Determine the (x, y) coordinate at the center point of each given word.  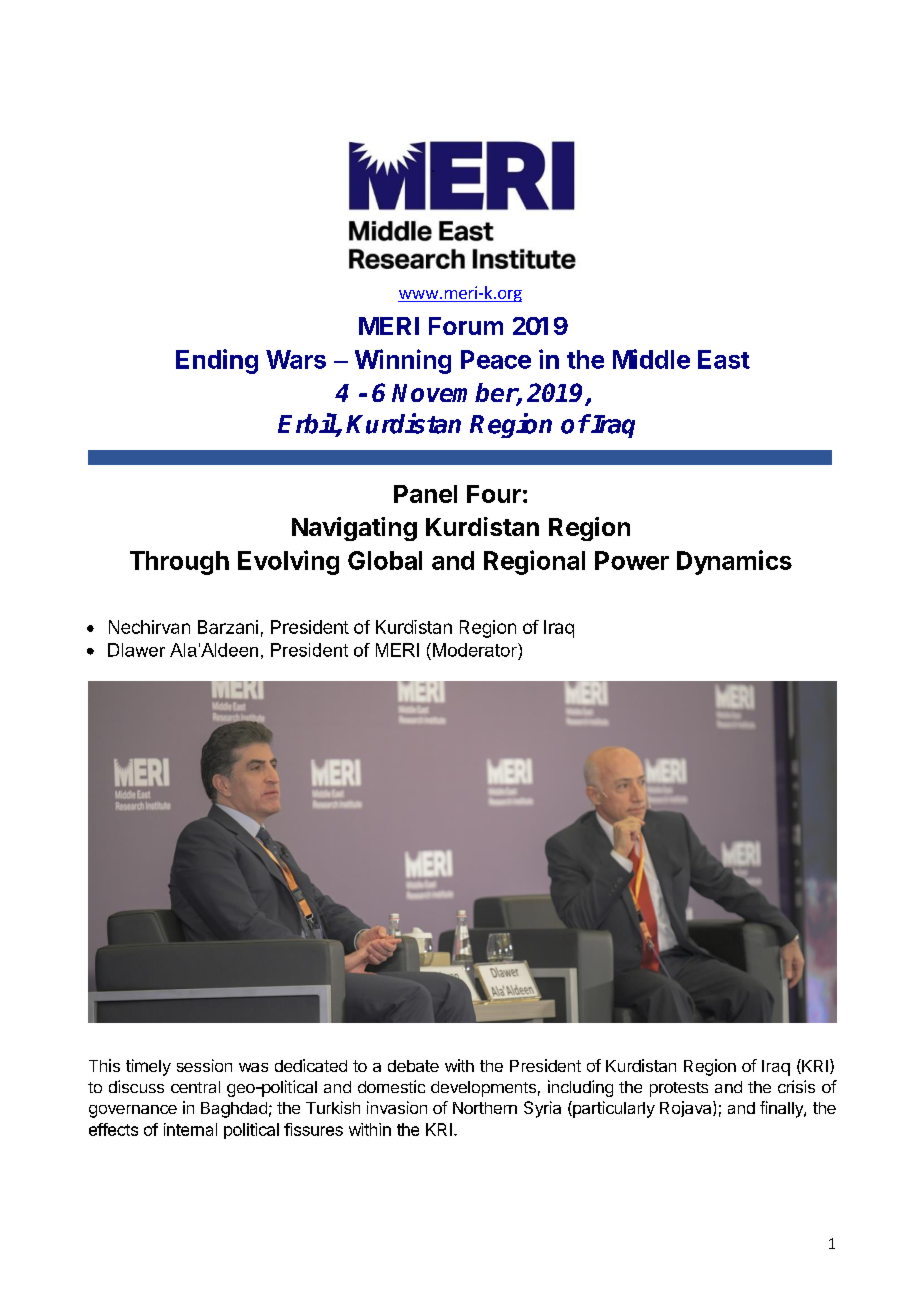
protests (679, 1089)
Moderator (476, 650)
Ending (217, 361)
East (724, 359)
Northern (485, 1108)
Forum (466, 326)
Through (179, 563)
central (195, 1087)
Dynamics (734, 562)
